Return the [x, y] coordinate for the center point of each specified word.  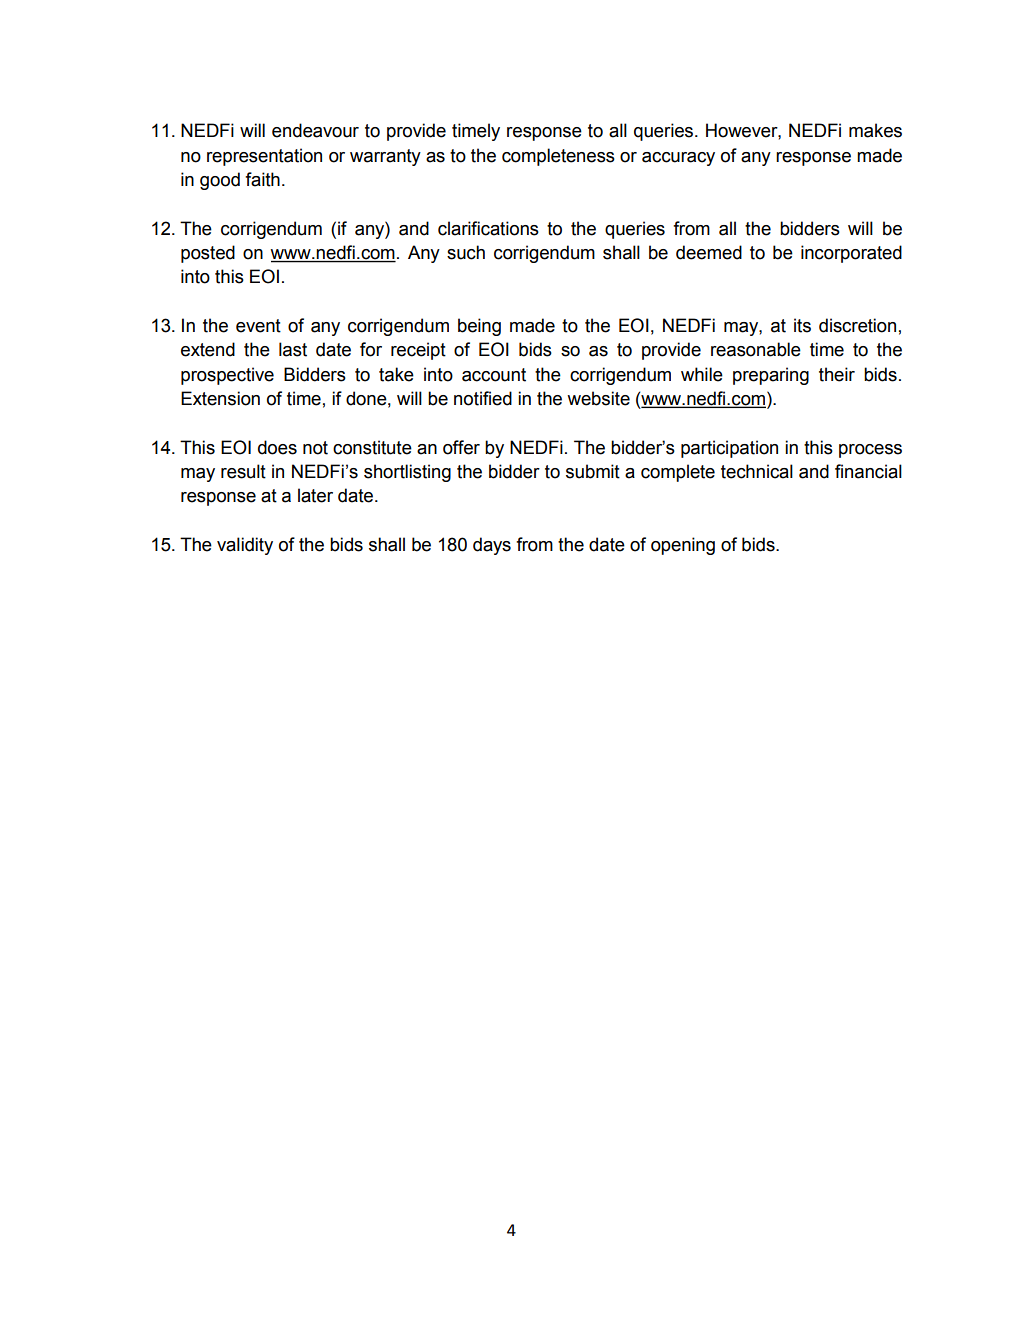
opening [683, 546]
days [492, 546]
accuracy [678, 159]
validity [245, 546]
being [479, 327]
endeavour [315, 130]
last [293, 349]
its [802, 325]
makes [875, 130]
